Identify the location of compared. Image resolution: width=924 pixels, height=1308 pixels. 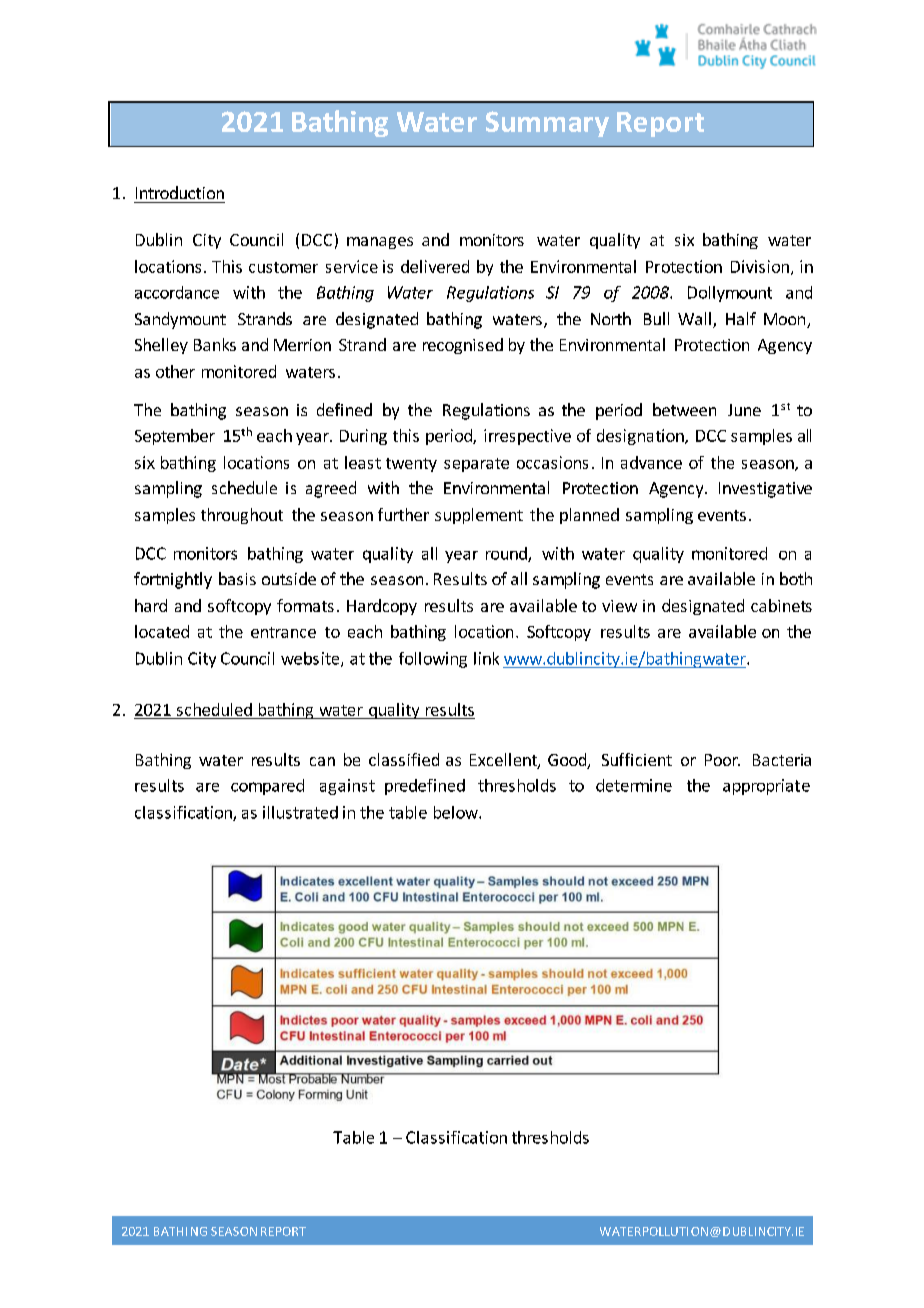
(267, 787).
